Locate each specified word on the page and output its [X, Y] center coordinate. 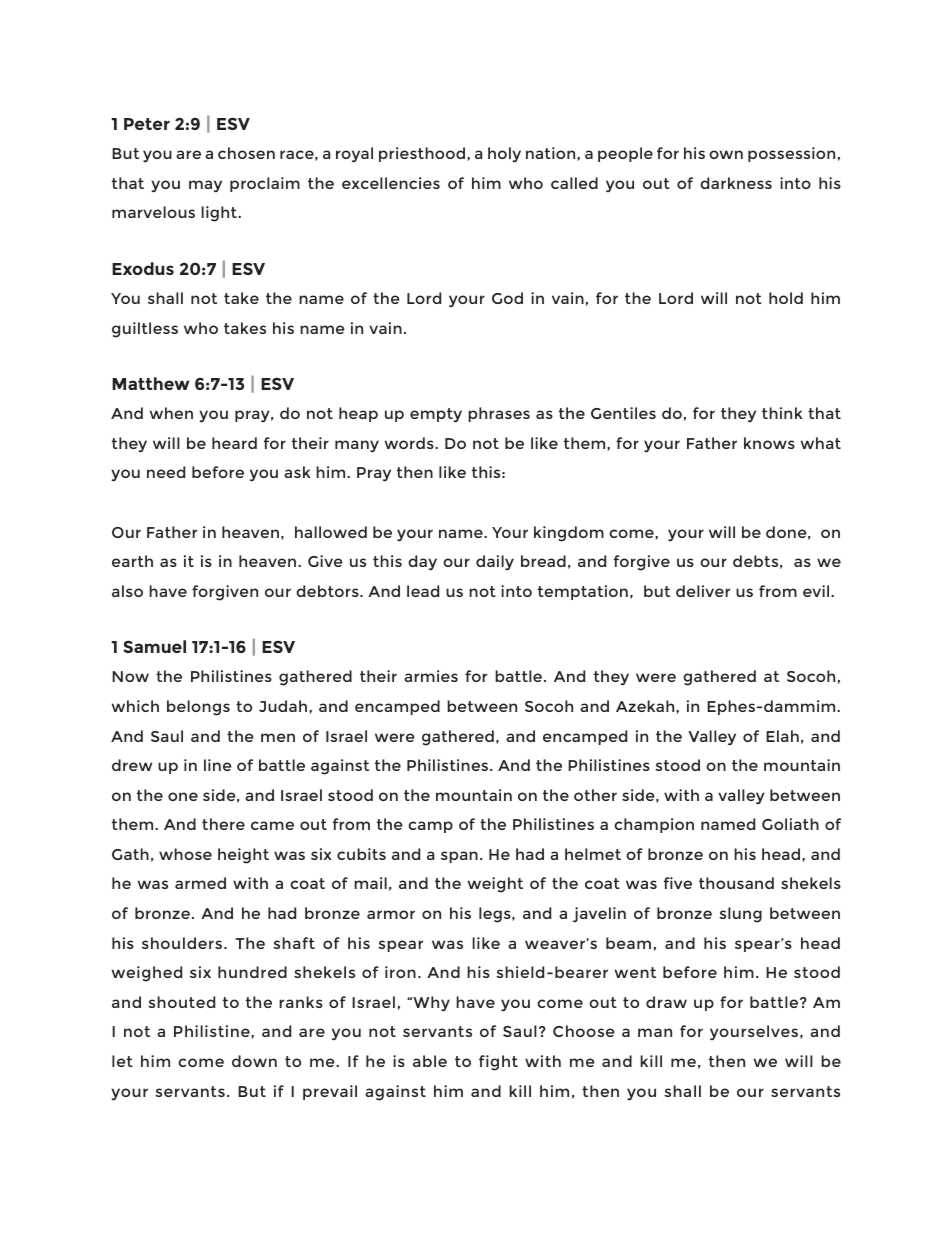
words [410, 443]
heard [234, 443]
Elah [782, 736]
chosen [246, 153]
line [217, 765]
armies [431, 676]
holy [504, 155]
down [254, 1061]
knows [769, 443]
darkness [736, 183]
